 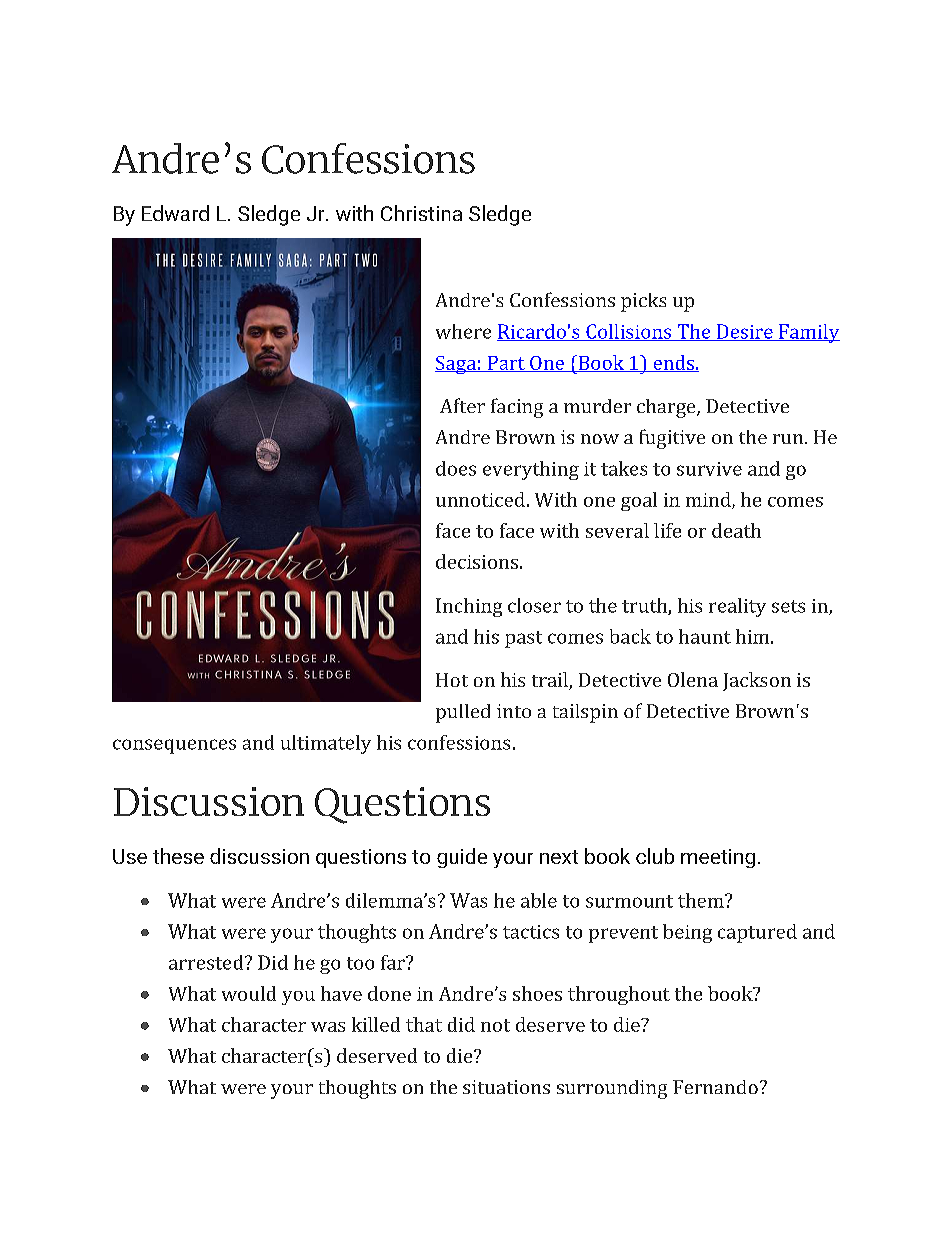 I want to click on survive, so click(x=709, y=469).
